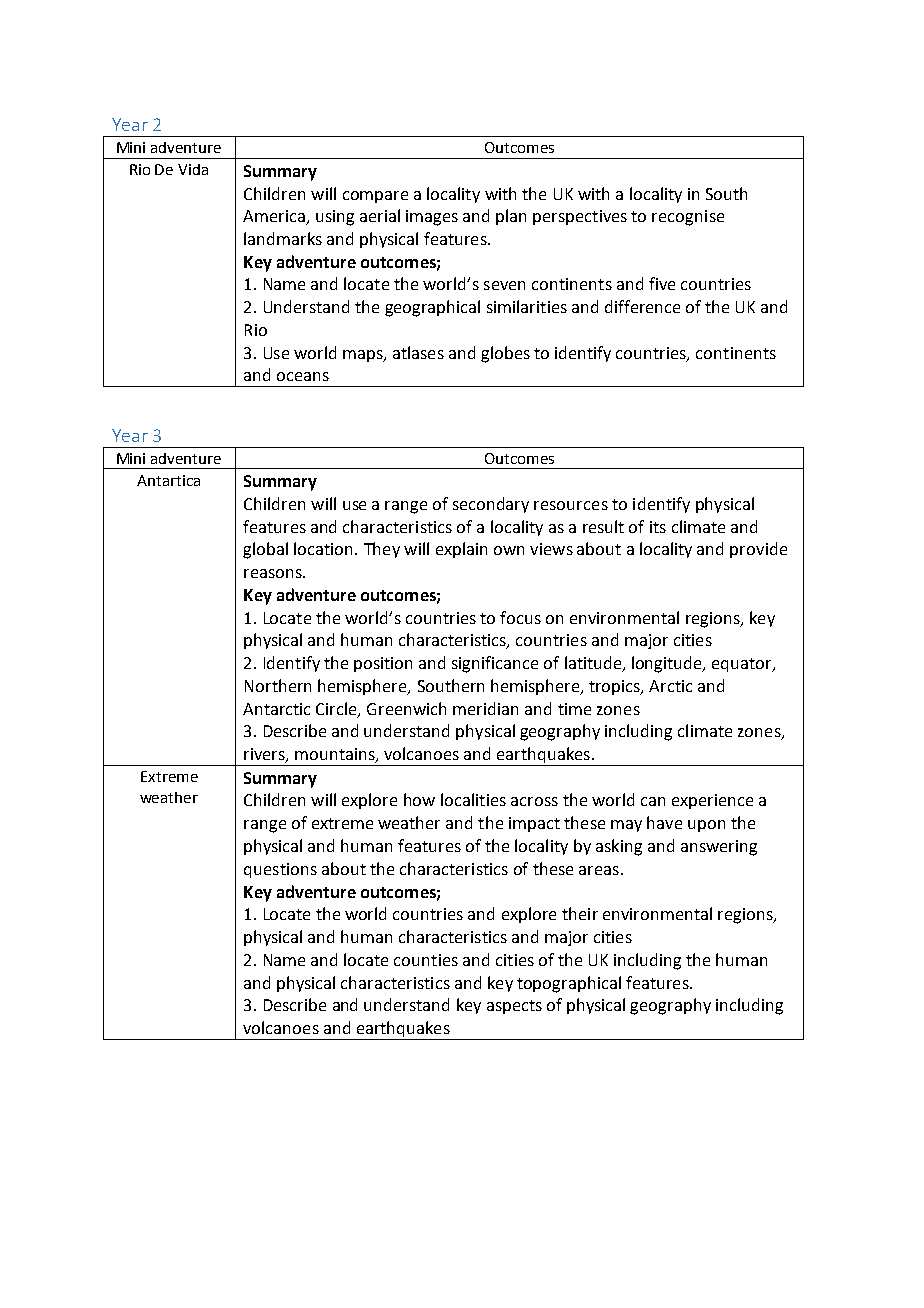 This screenshot has height=1308, width=924. Describe the element at coordinates (275, 217) in the screenshot. I see `America` at that location.
